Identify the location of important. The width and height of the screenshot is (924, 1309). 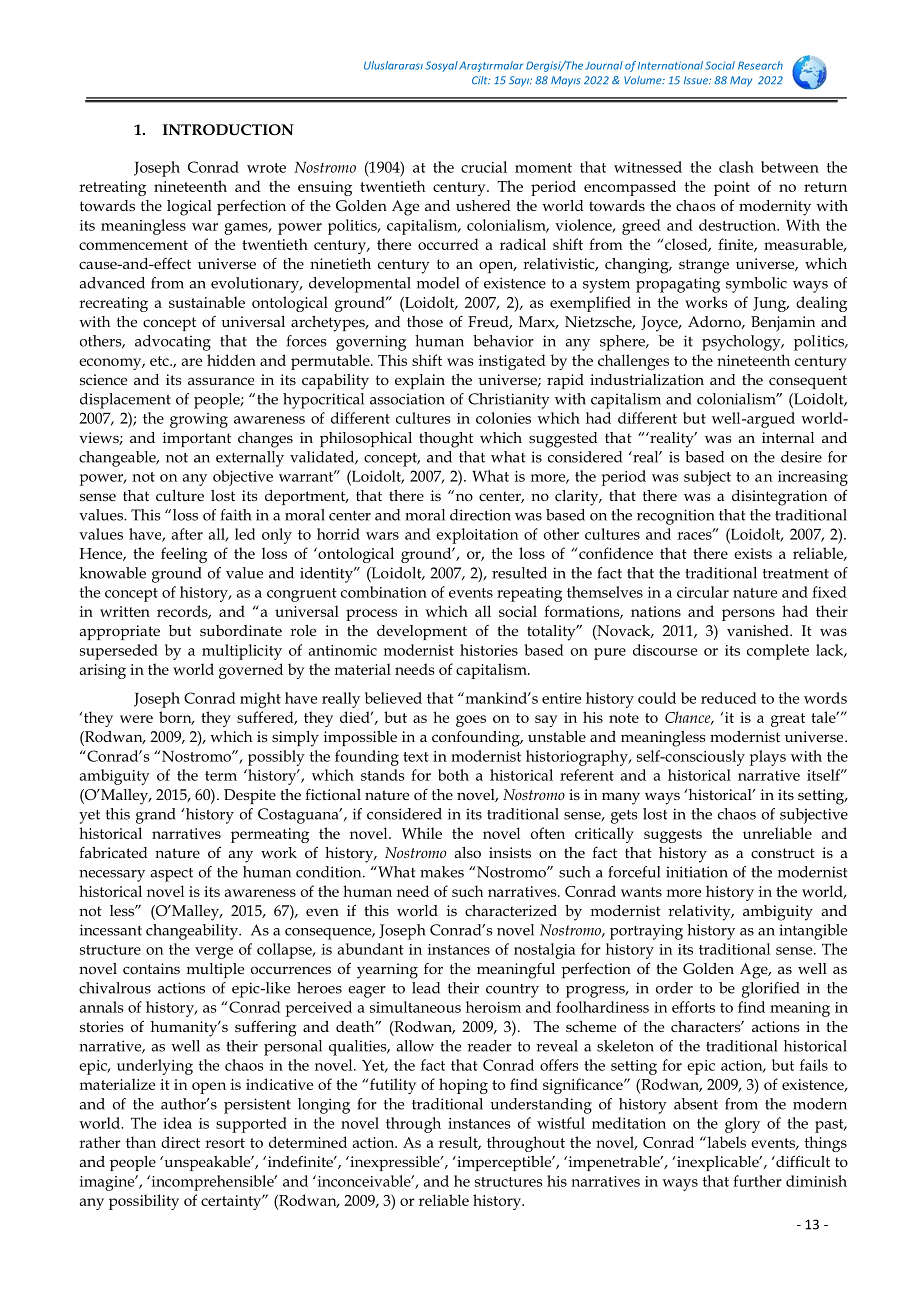
(197, 439).
